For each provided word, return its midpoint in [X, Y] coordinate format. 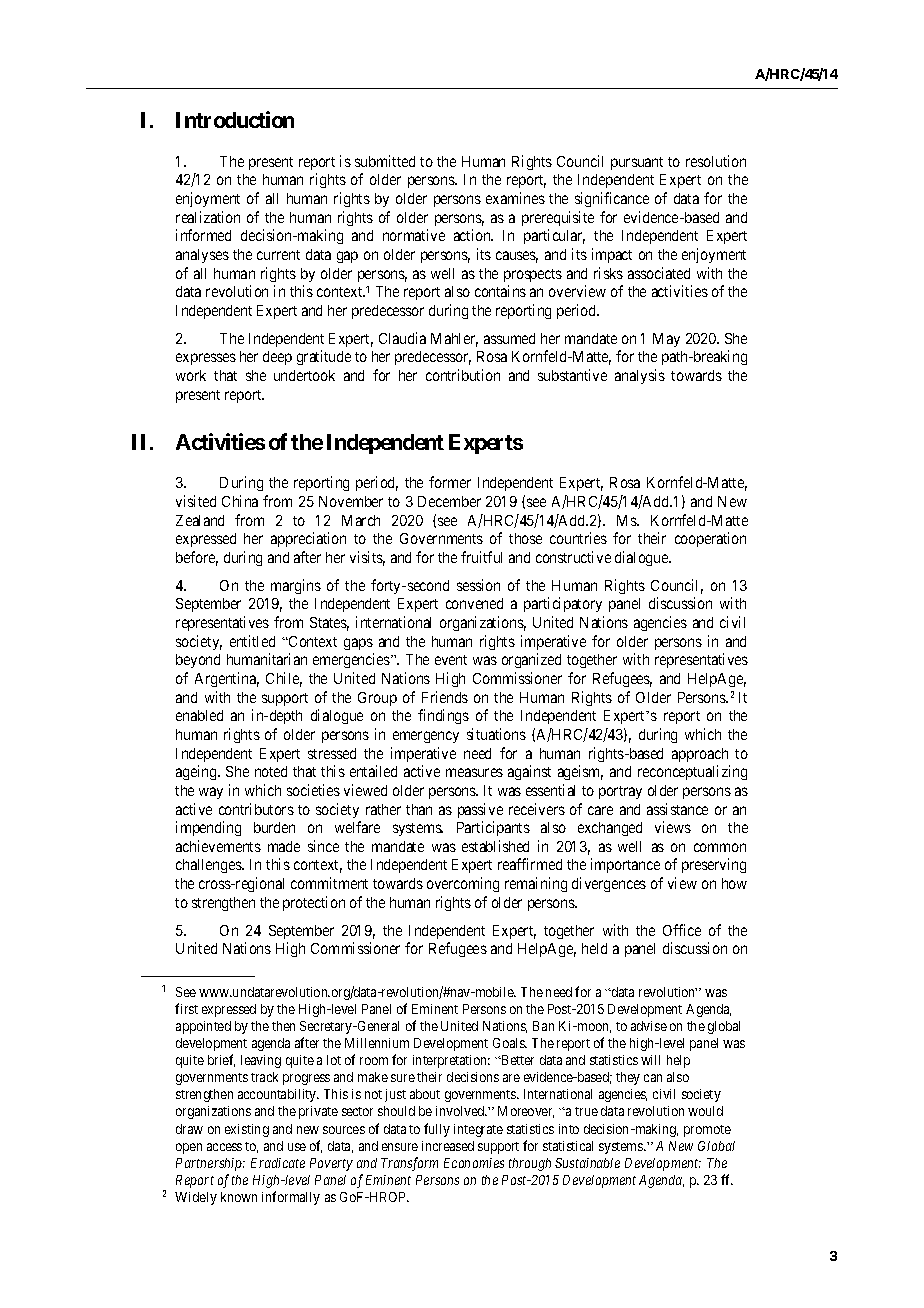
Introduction [235, 119]
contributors [256, 809]
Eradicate [278, 1163]
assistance [677, 809]
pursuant [637, 163]
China [240, 501]
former [450, 482]
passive [480, 810]
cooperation [710, 539]
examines [515, 198]
